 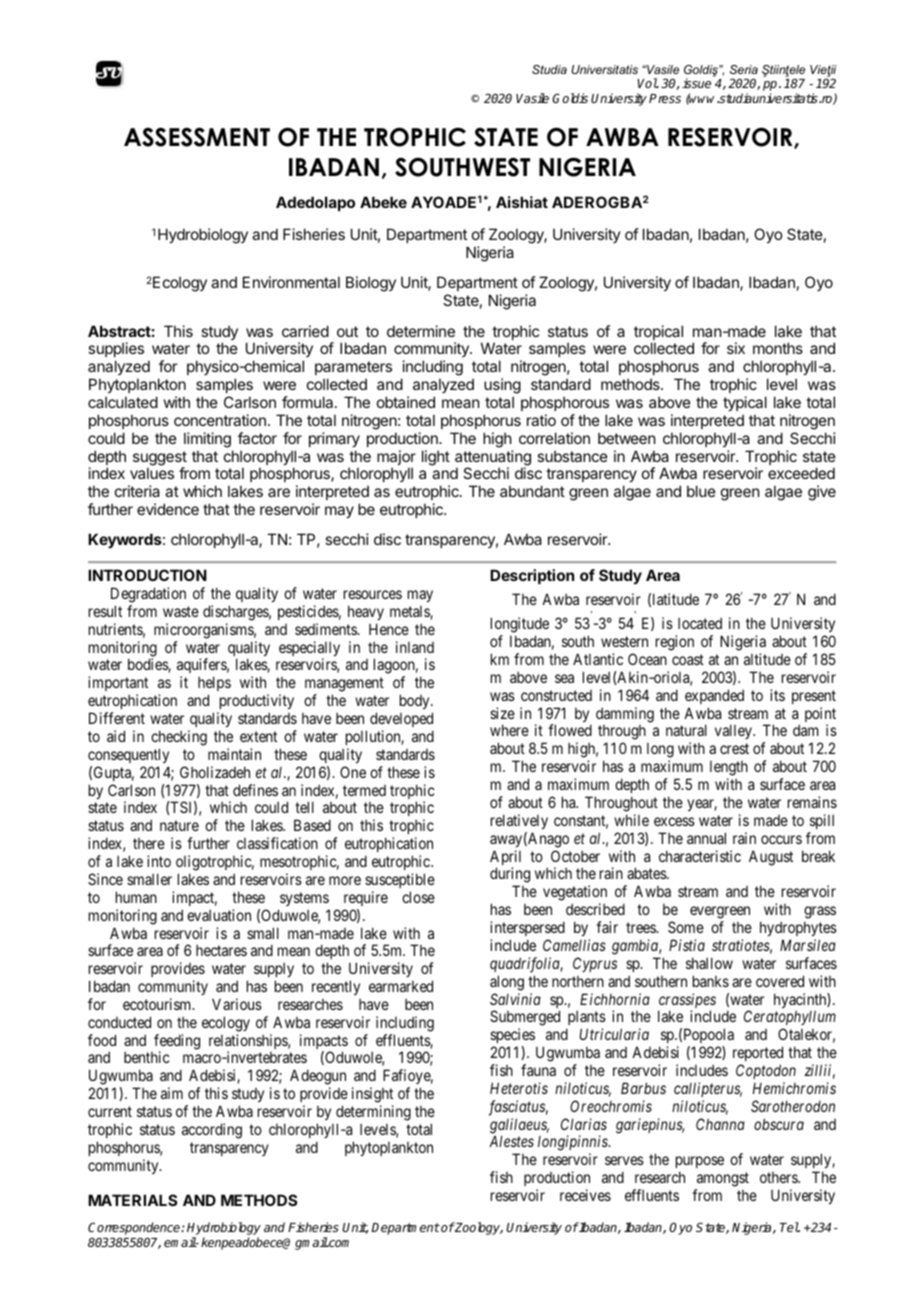 What do you see at coordinates (505, 859) in the screenshot?
I see `April` at bounding box center [505, 859].
